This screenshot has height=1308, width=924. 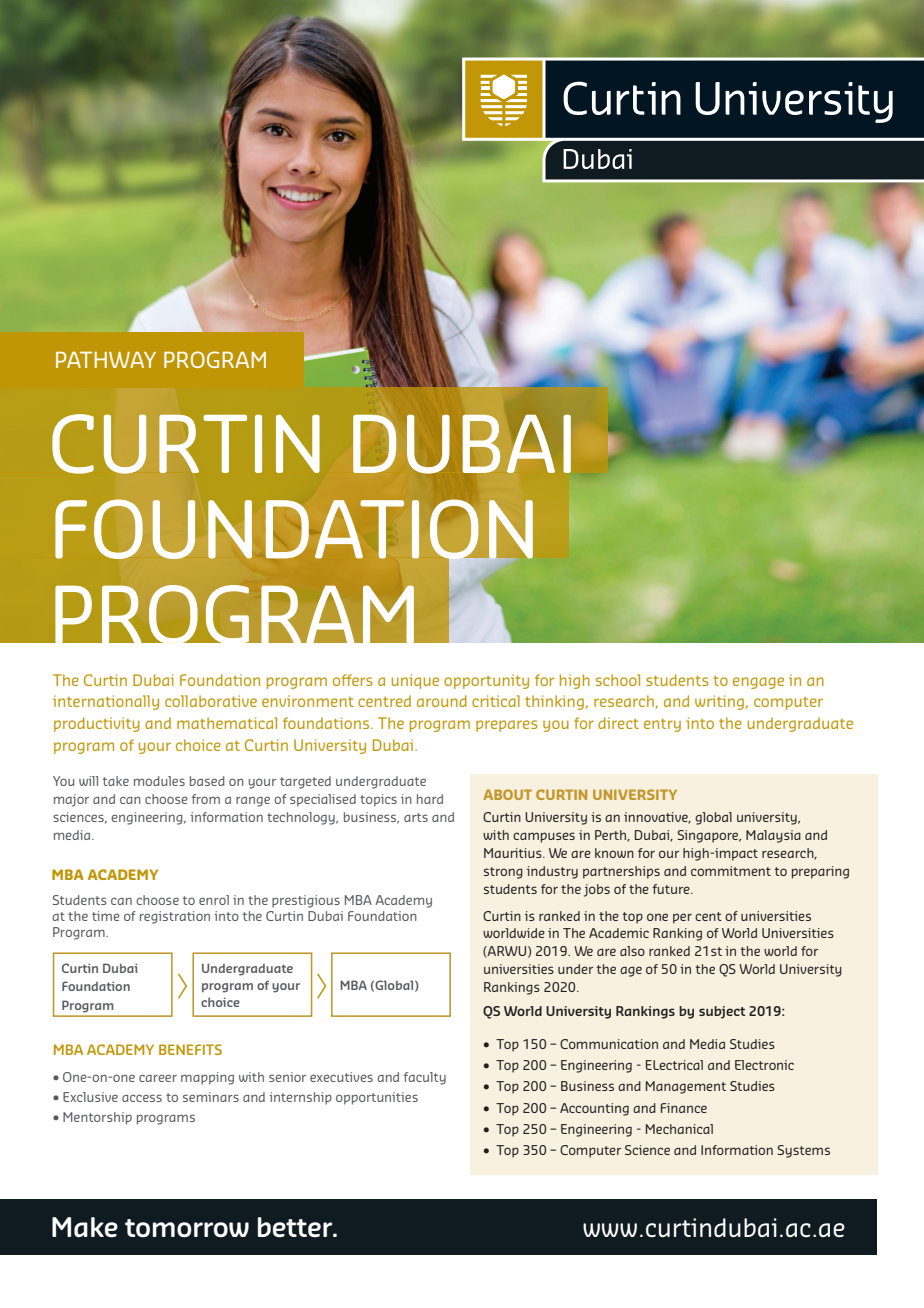 I want to click on hard, so click(x=430, y=799).
